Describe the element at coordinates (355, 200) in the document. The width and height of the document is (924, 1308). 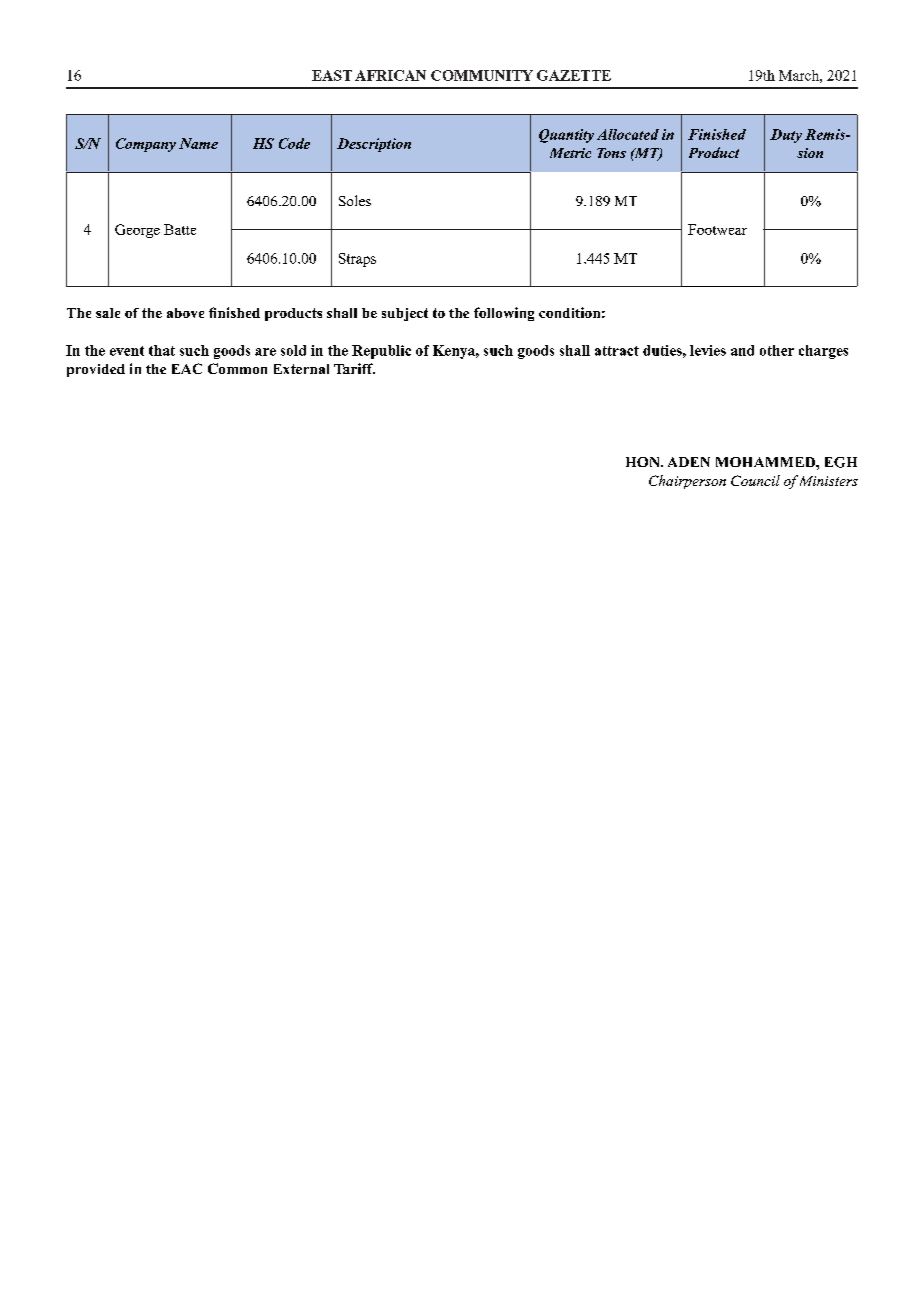
I see `Soles` at that location.
